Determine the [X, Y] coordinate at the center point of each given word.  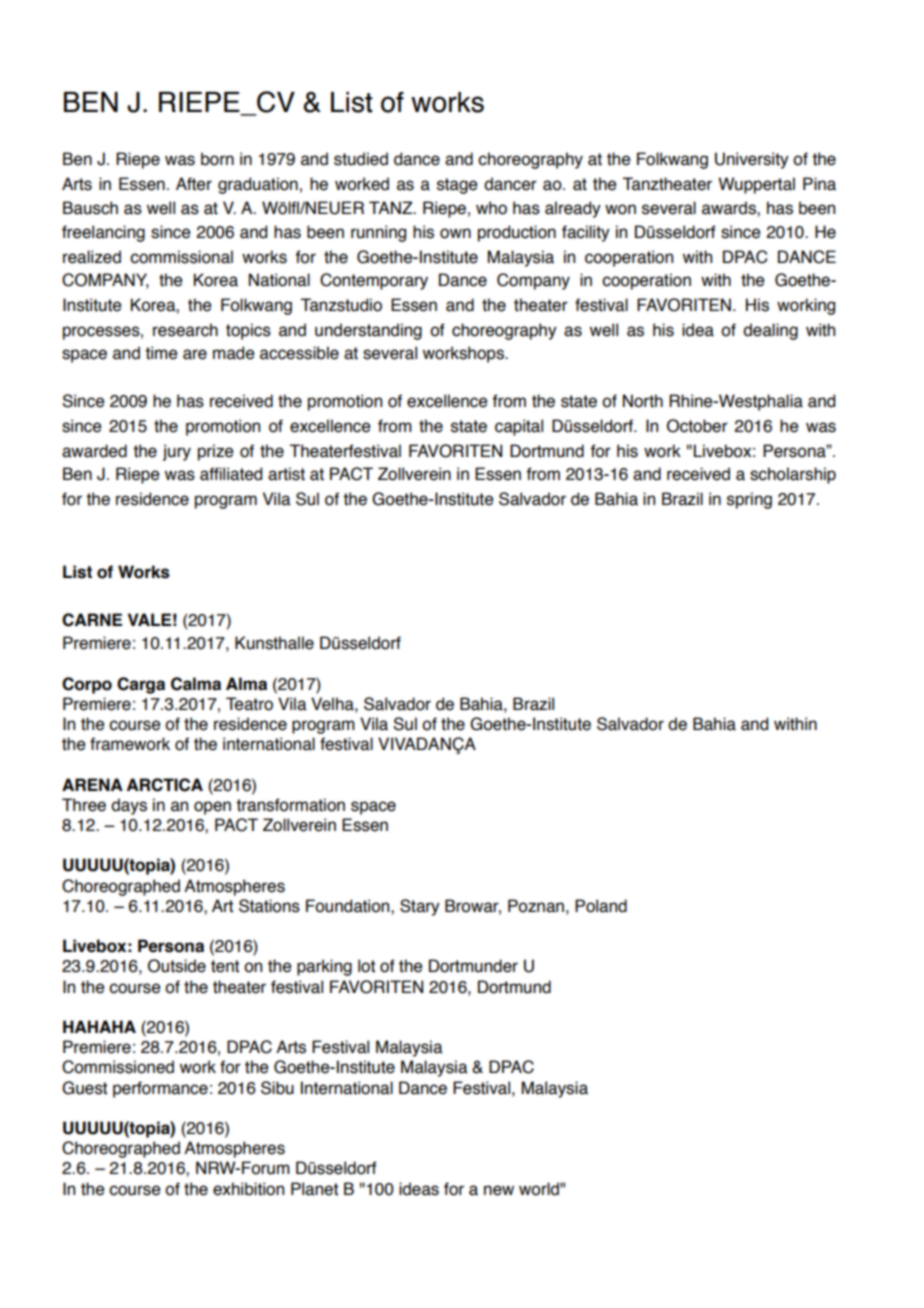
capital [519, 427]
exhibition [248, 1189]
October [697, 426]
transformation [290, 805]
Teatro [249, 704]
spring [749, 500]
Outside [177, 966]
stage [457, 186]
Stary [420, 907]
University [752, 160]
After [194, 184]
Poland [601, 906]
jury [177, 452]
